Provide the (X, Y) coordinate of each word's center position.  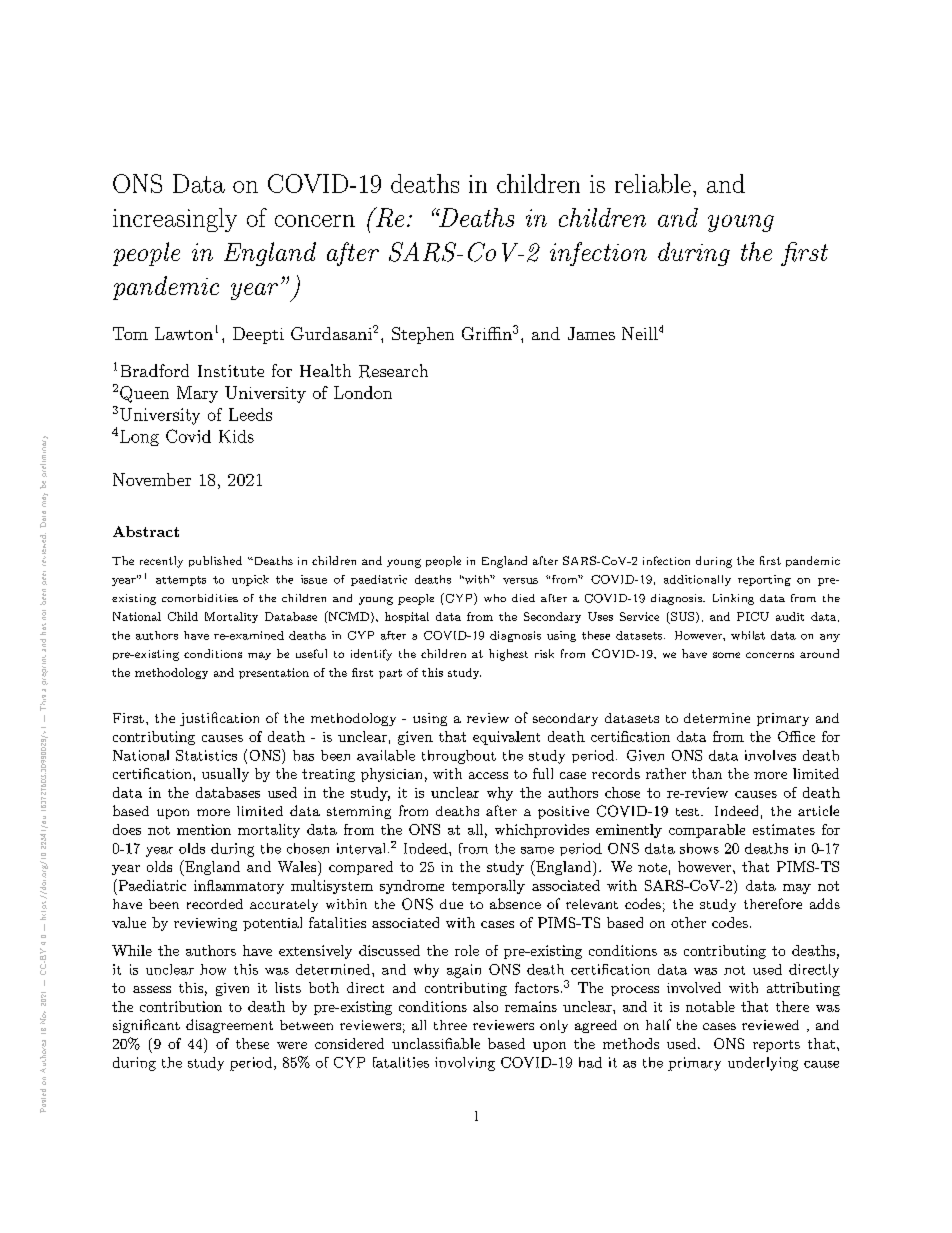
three (450, 1025)
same (537, 850)
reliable (653, 183)
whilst (748, 635)
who (495, 598)
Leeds (250, 414)
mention (204, 829)
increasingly (175, 220)
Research (393, 371)
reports (776, 1046)
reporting (764, 580)
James (591, 333)
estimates (784, 829)
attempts (181, 581)
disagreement (229, 1026)
